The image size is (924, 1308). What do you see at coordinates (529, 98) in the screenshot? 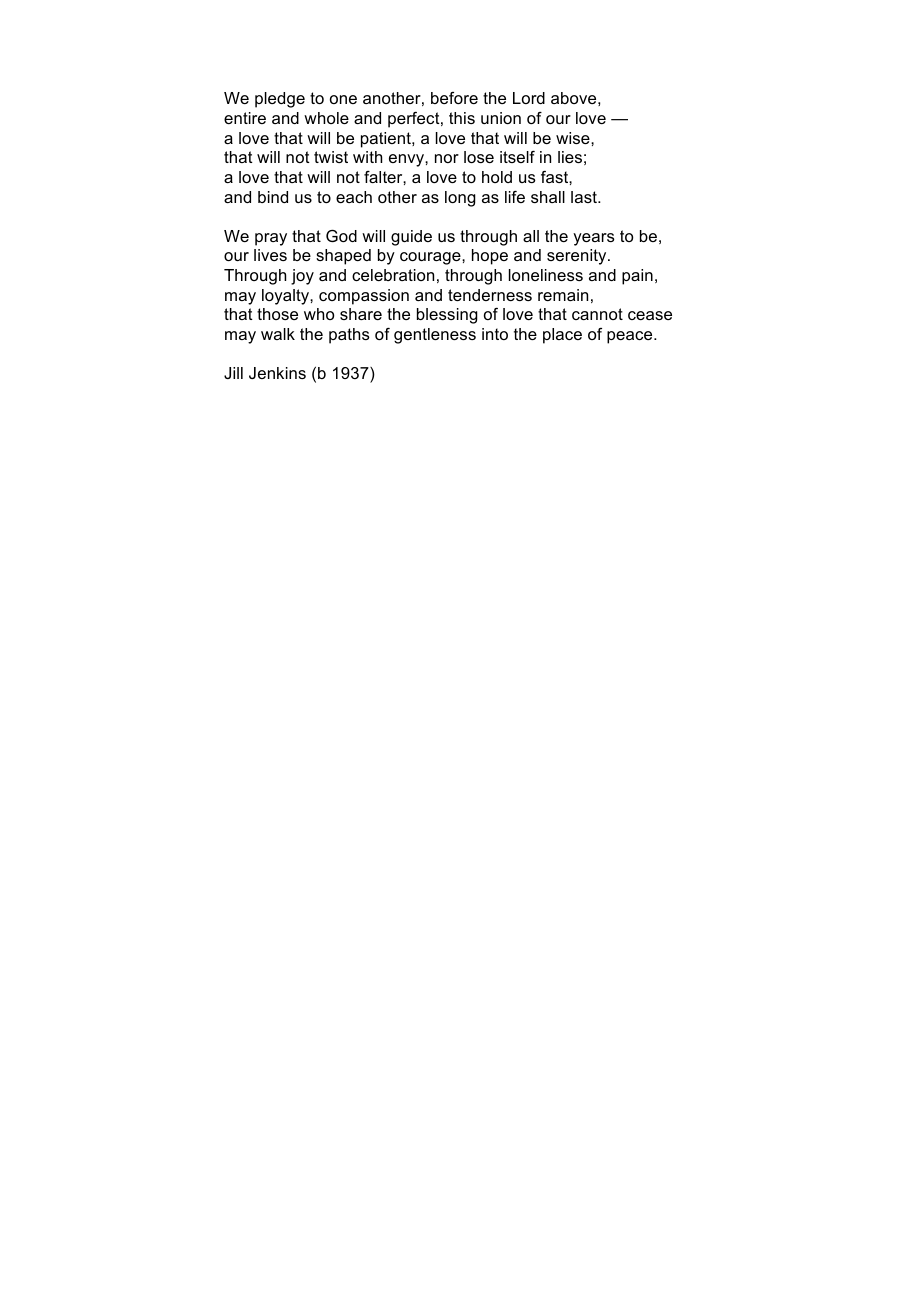
I see `Lord` at bounding box center [529, 98].
